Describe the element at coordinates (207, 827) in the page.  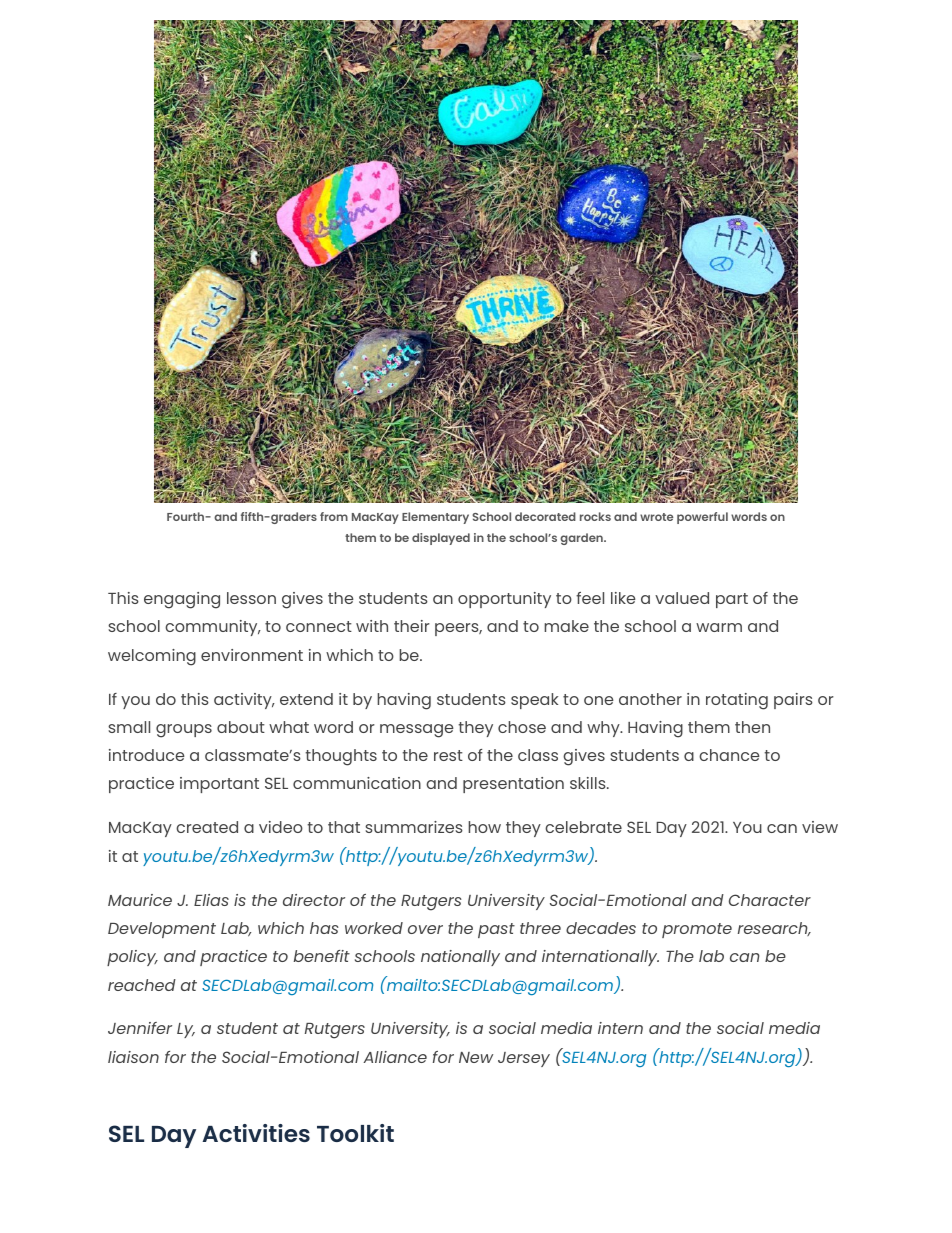
I see `created` at that location.
